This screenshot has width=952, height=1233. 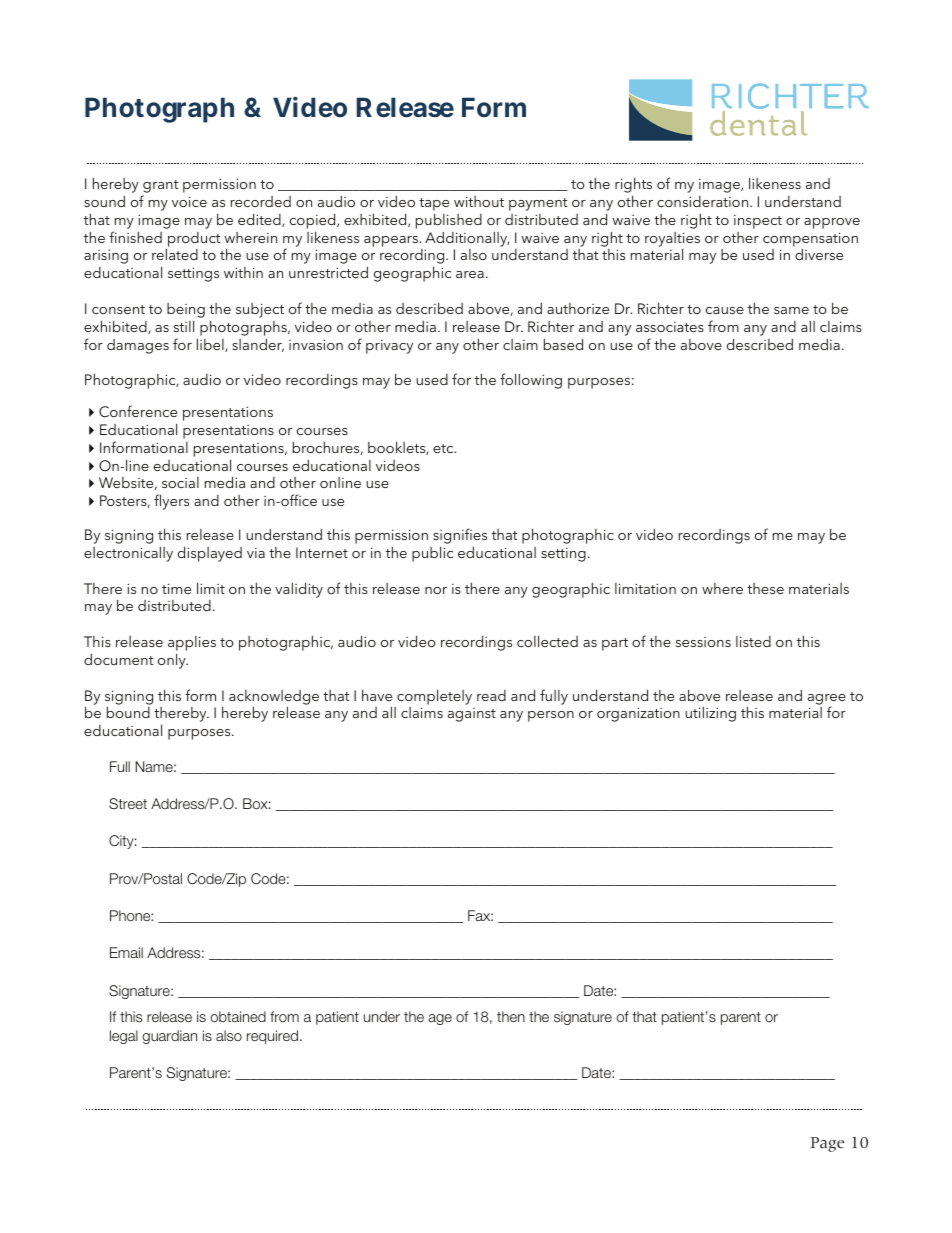 What do you see at coordinates (758, 222) in the screenshot?
I see `inspect` at bounding box center [758, 222].
